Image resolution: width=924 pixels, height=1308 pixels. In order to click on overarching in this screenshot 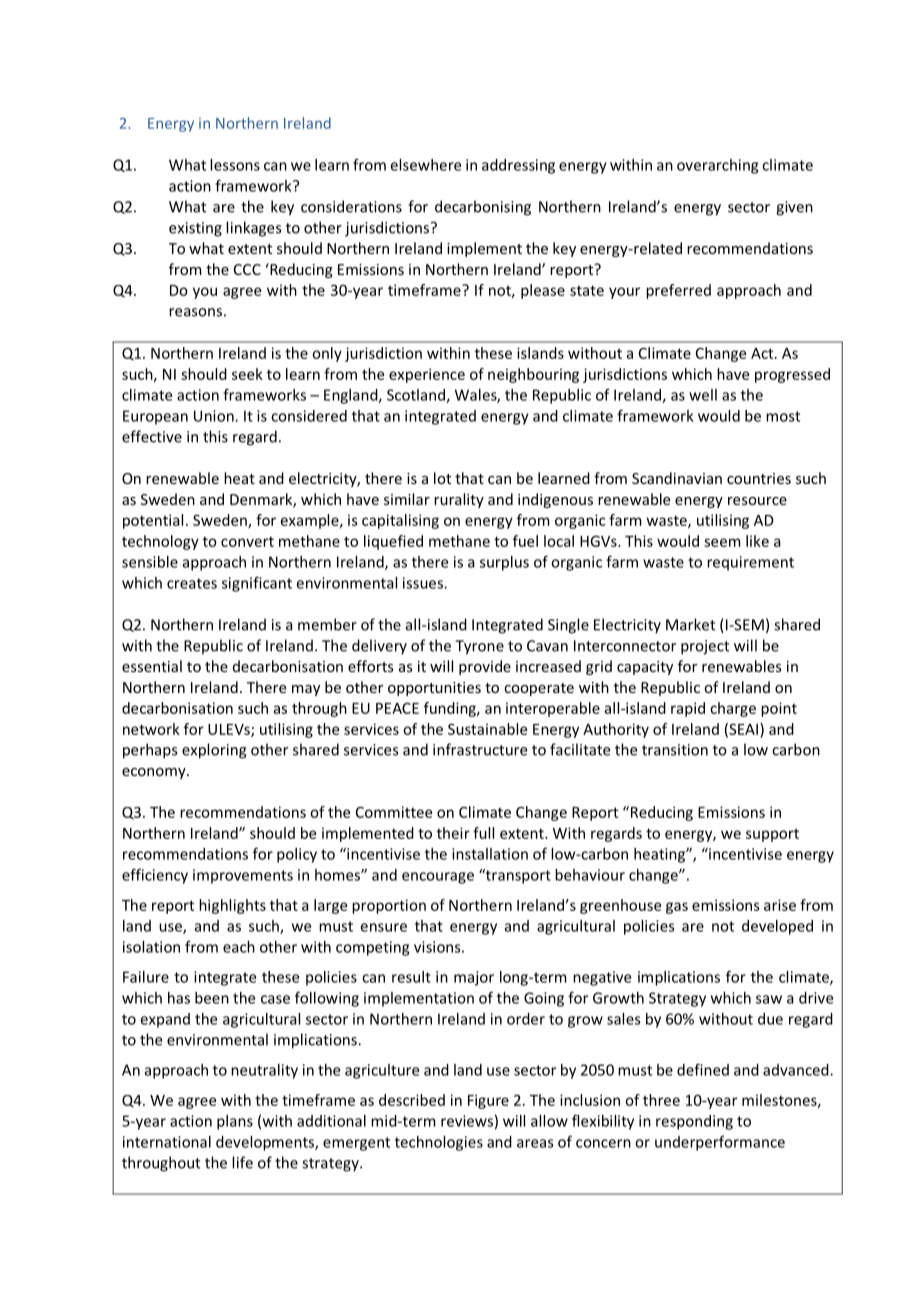, I will do `click(717, 166)`.
